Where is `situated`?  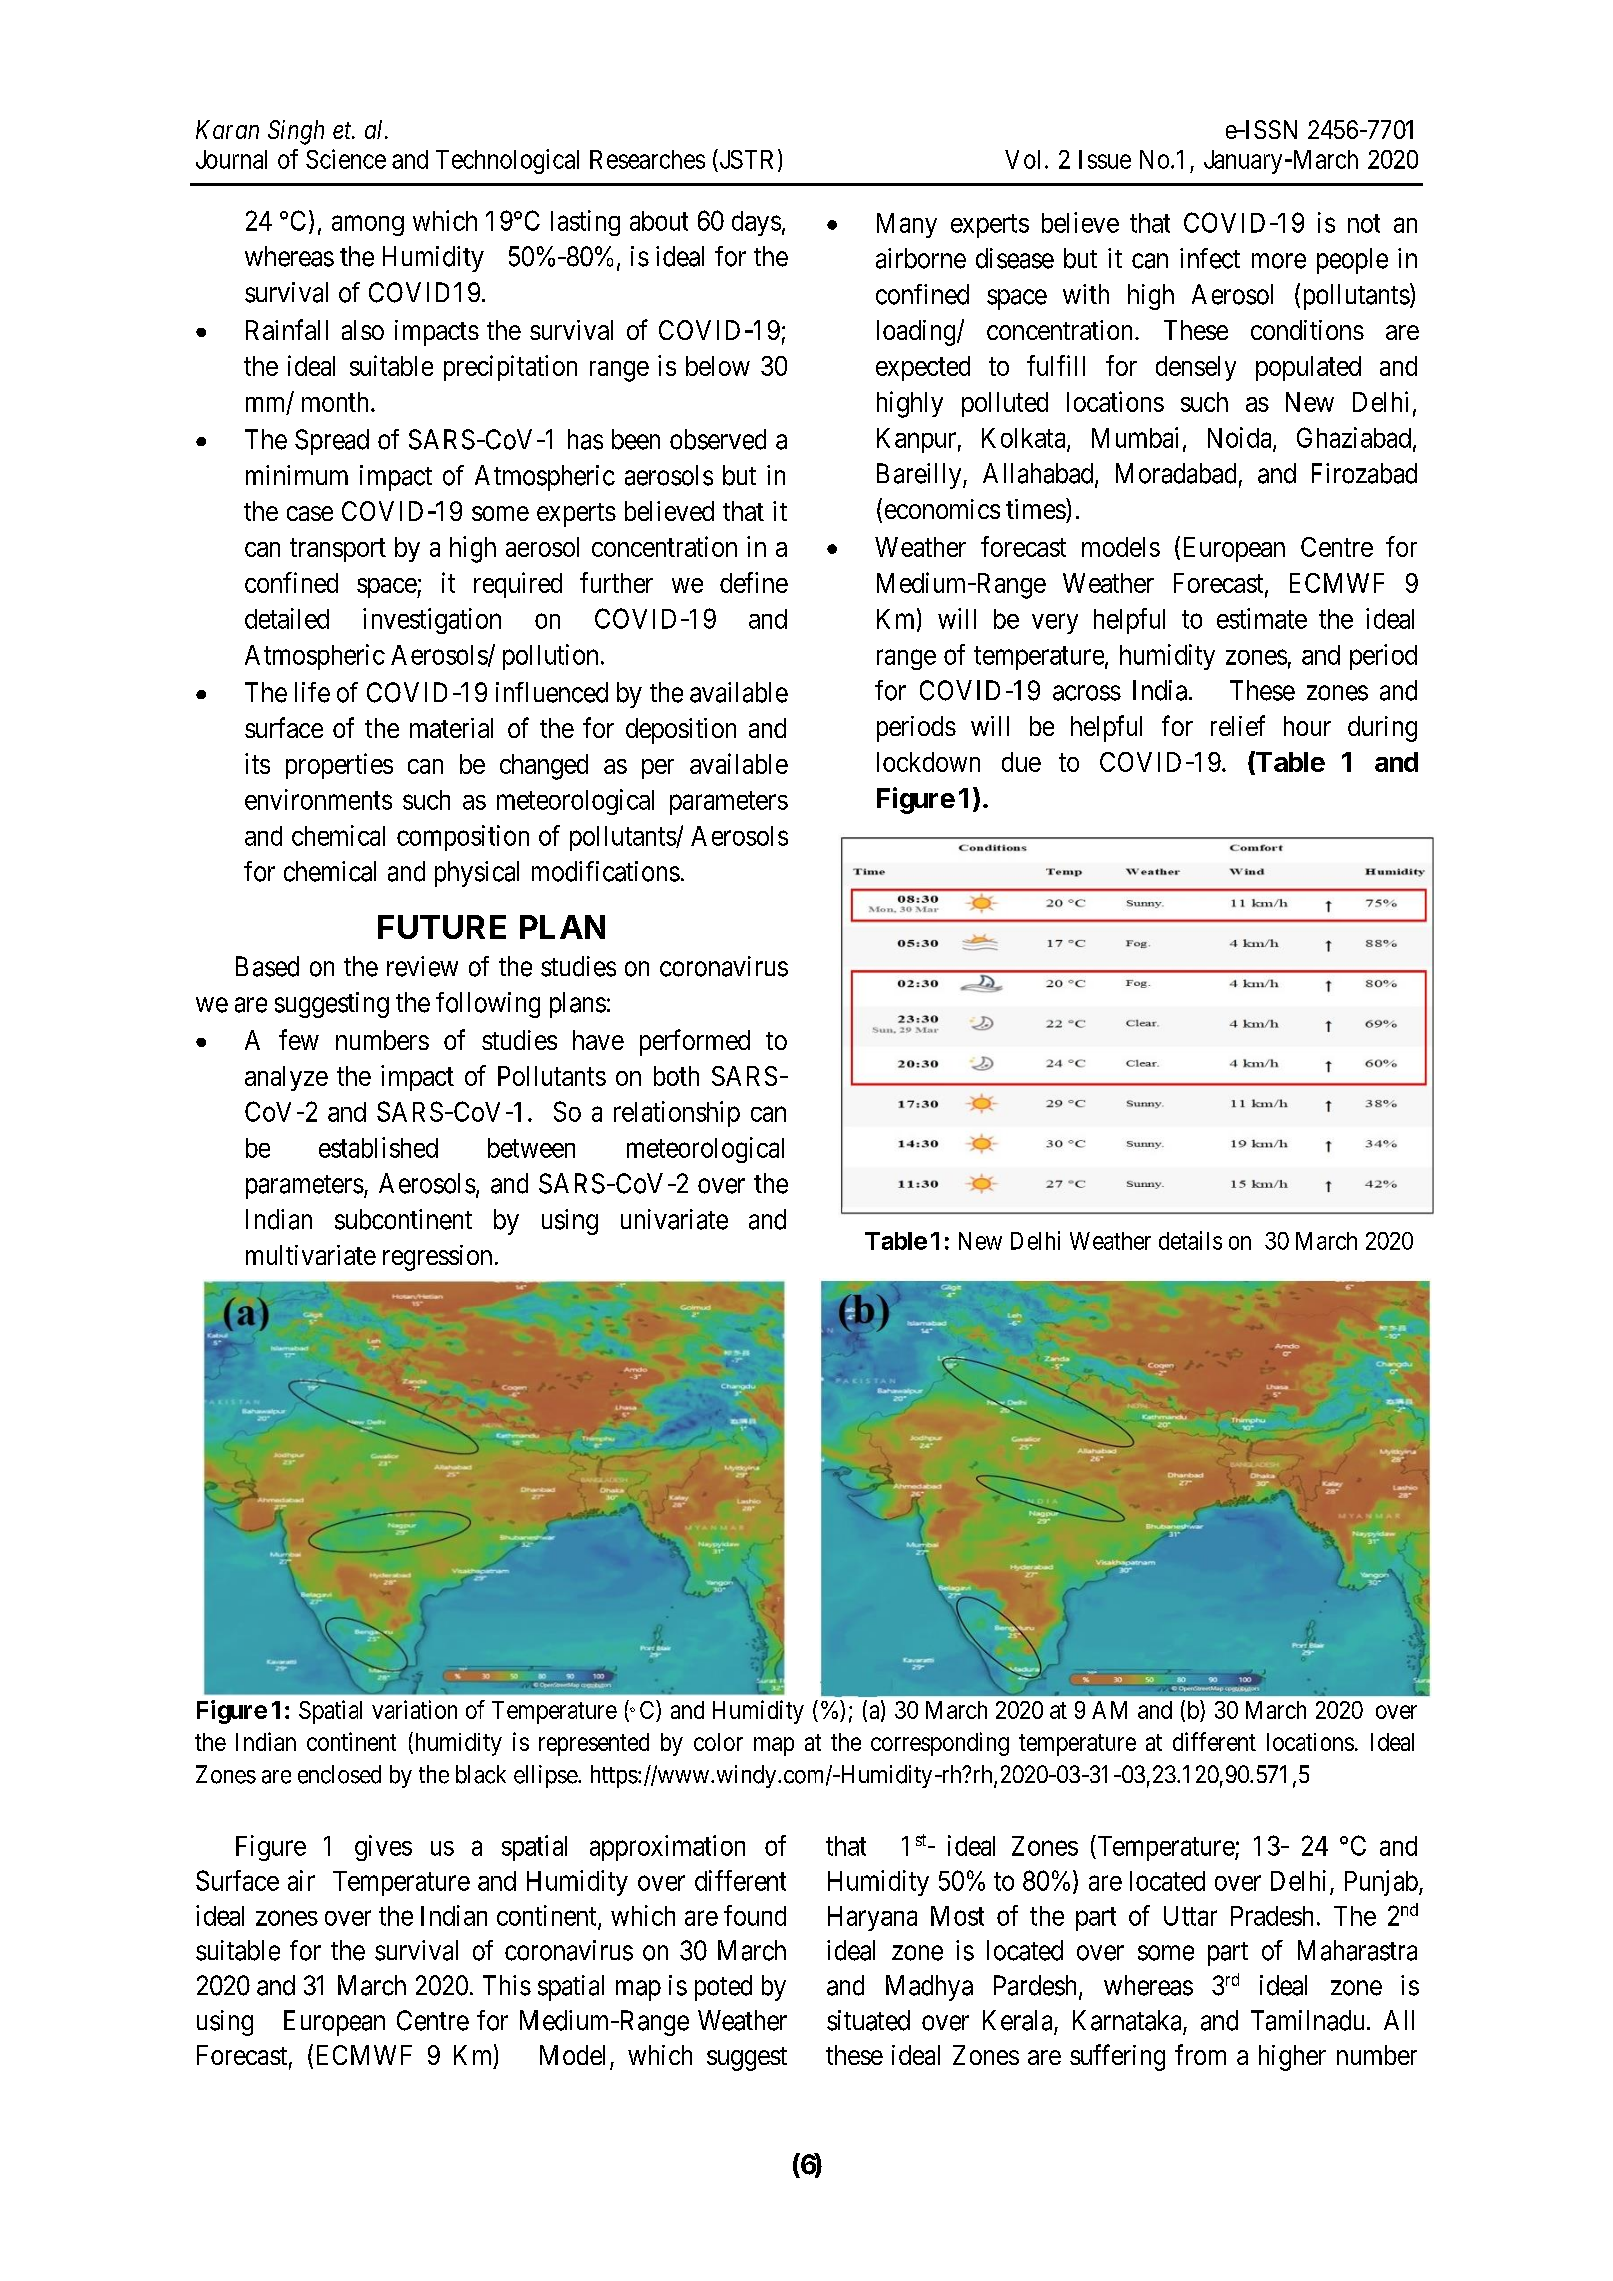
situated is located at coordinates (868, 2020).
